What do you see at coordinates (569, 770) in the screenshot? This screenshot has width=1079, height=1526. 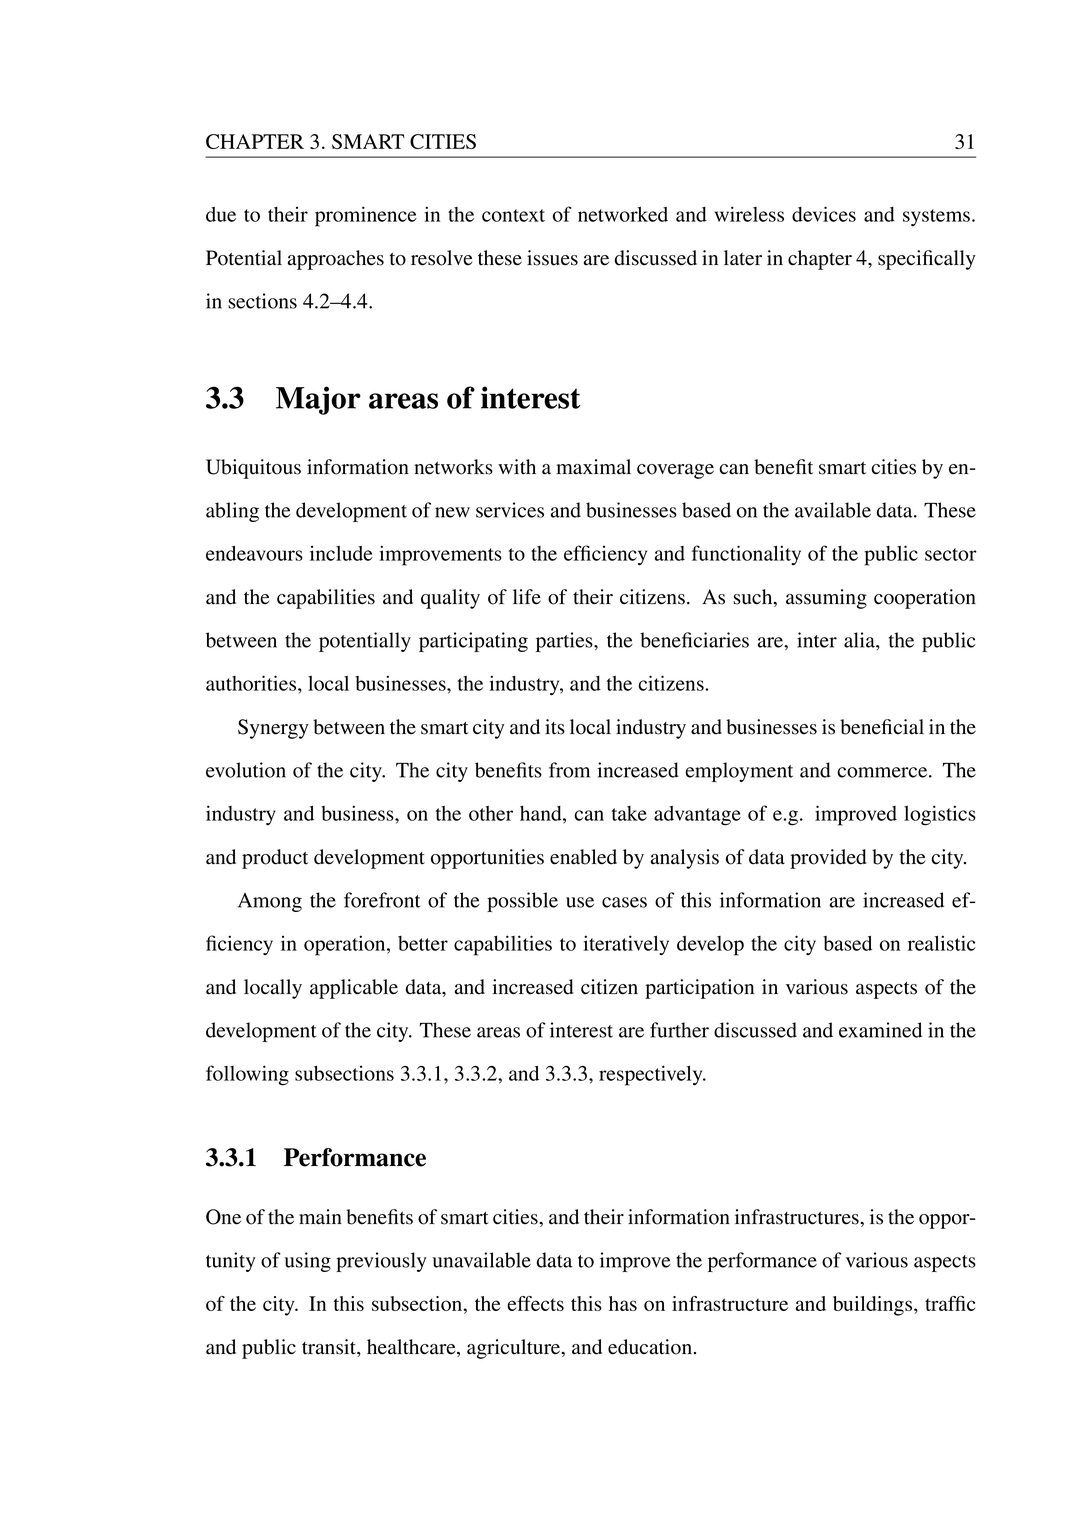 I see `from` at bounding box center [569, 770].
